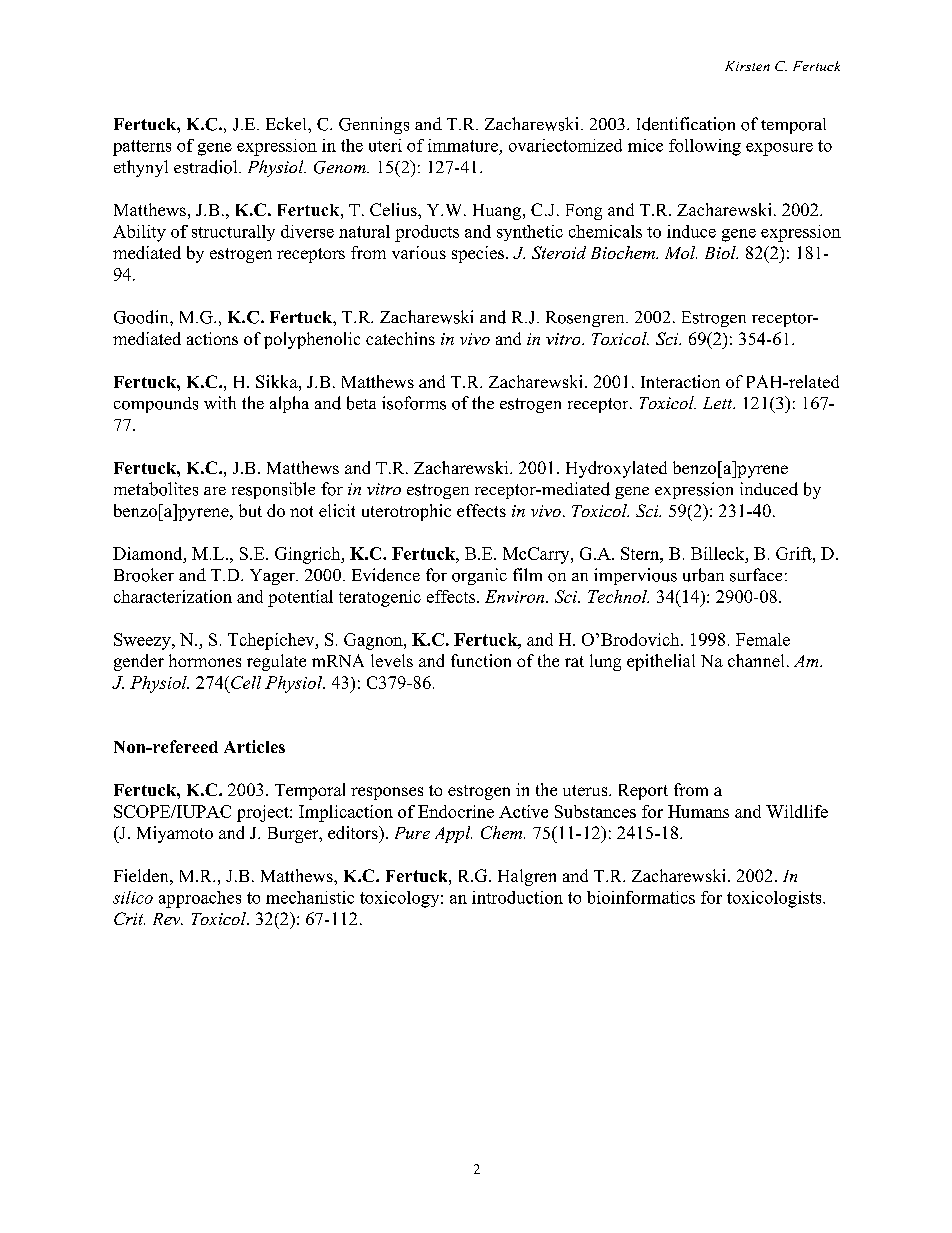 The image size is (952, 1233). Describe the element at coordinates (703, 575) in the document. I see `urban` at that location.
